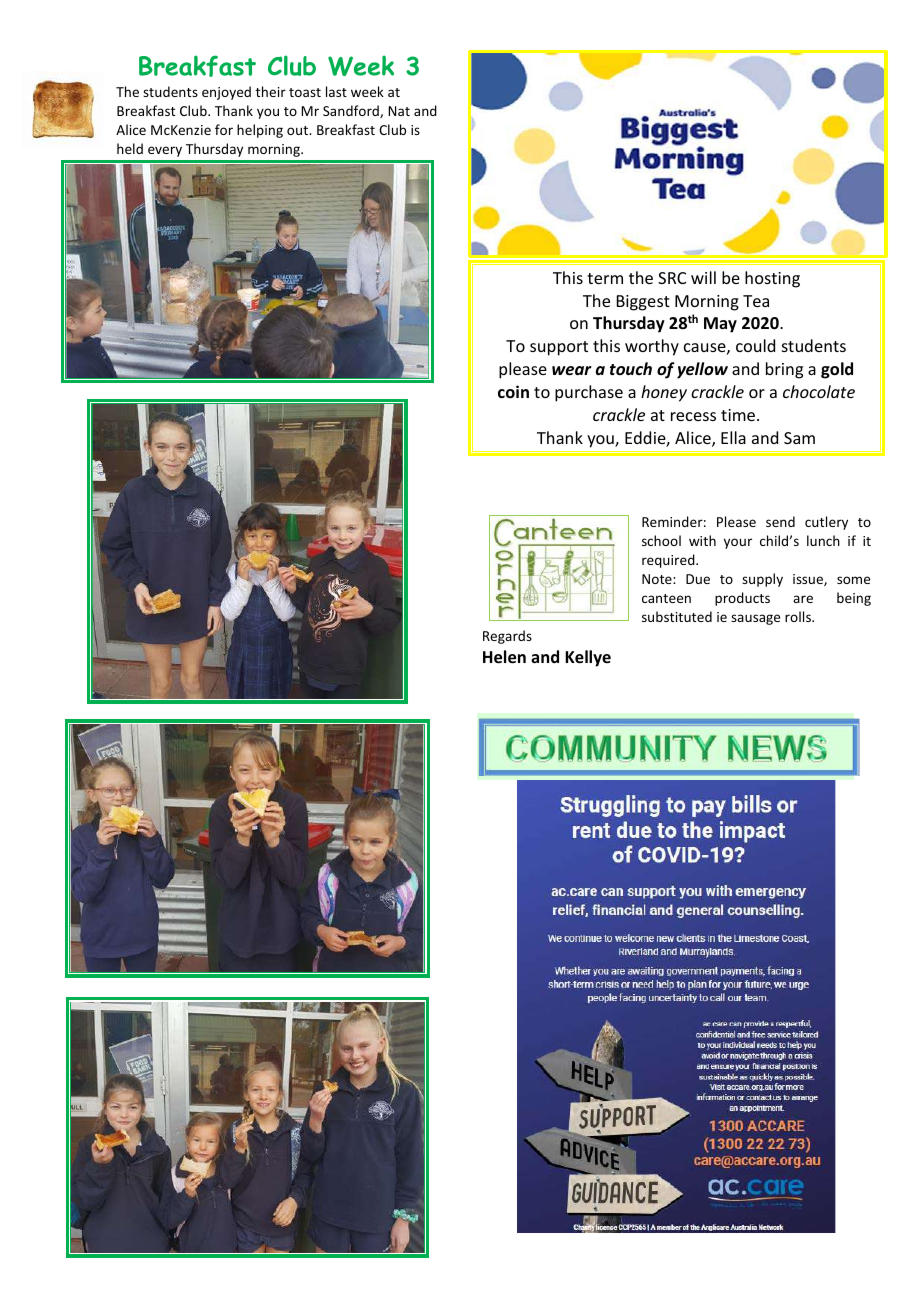 The width and height of the screenshot is (924, 1308). I want to click on wear, so click(572, 371).
